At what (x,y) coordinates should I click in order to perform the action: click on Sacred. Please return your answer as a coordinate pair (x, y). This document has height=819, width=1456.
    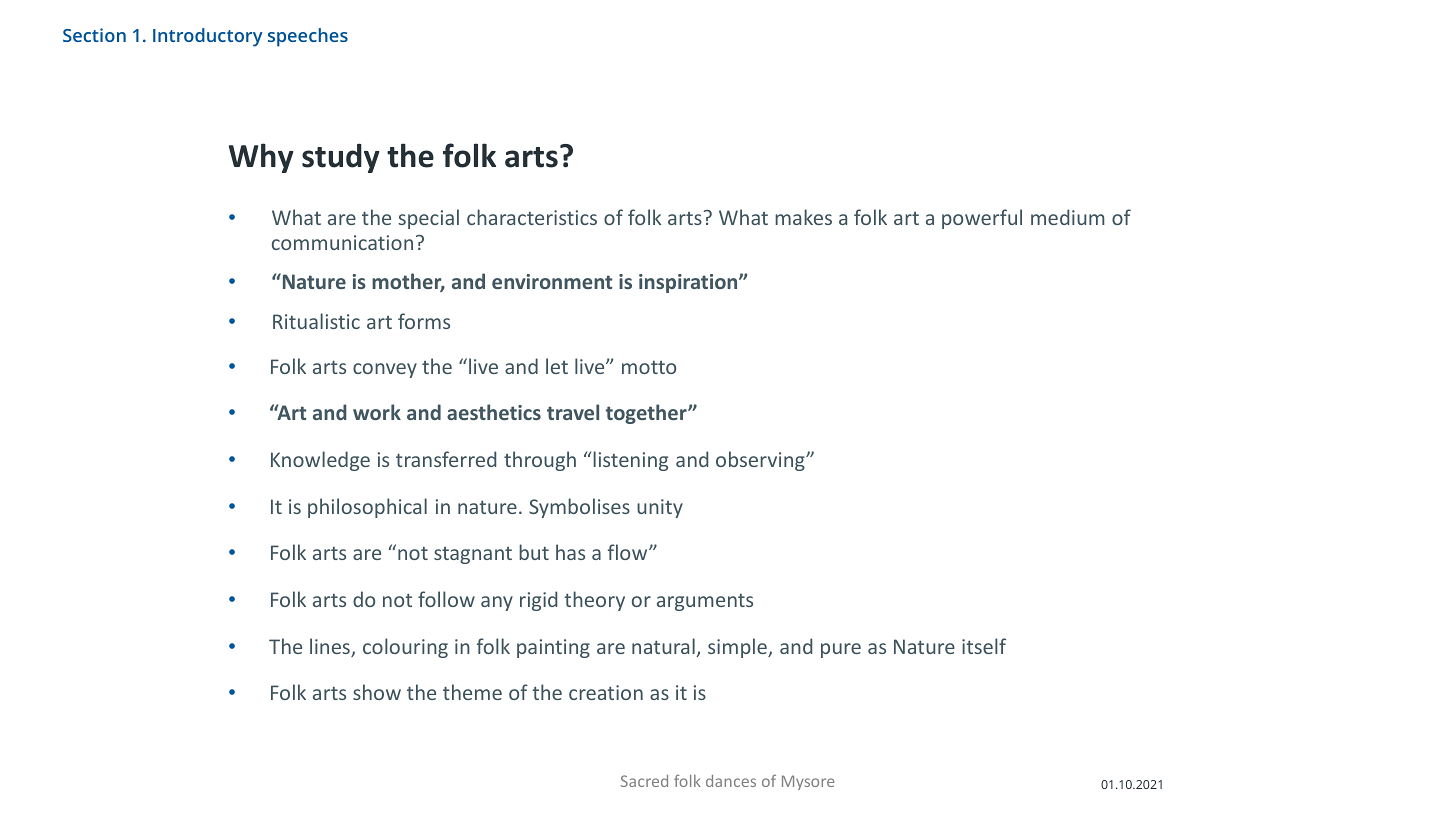
    Looking at the image, I should click on (644, 781).
